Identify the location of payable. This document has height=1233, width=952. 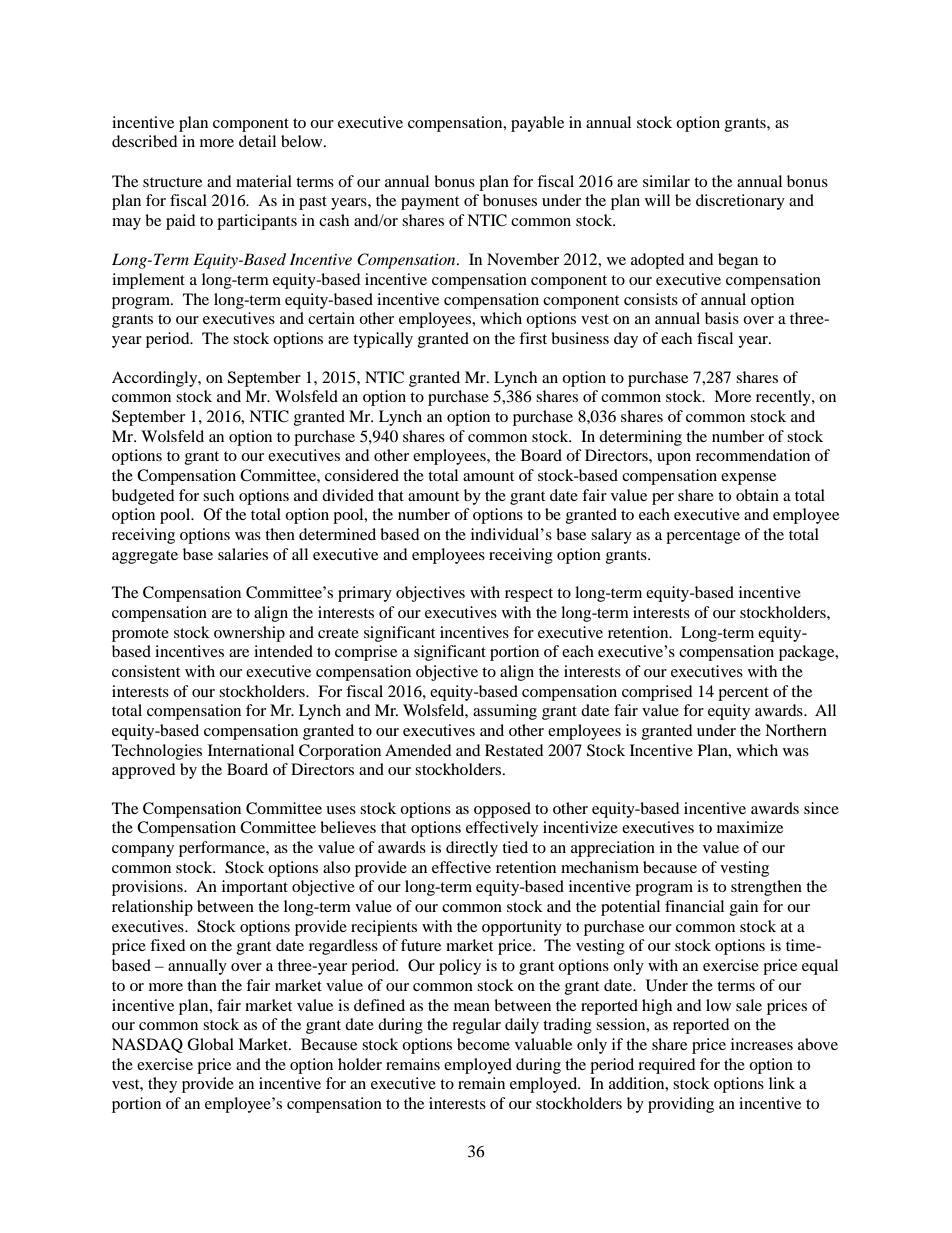
(537, 124).
